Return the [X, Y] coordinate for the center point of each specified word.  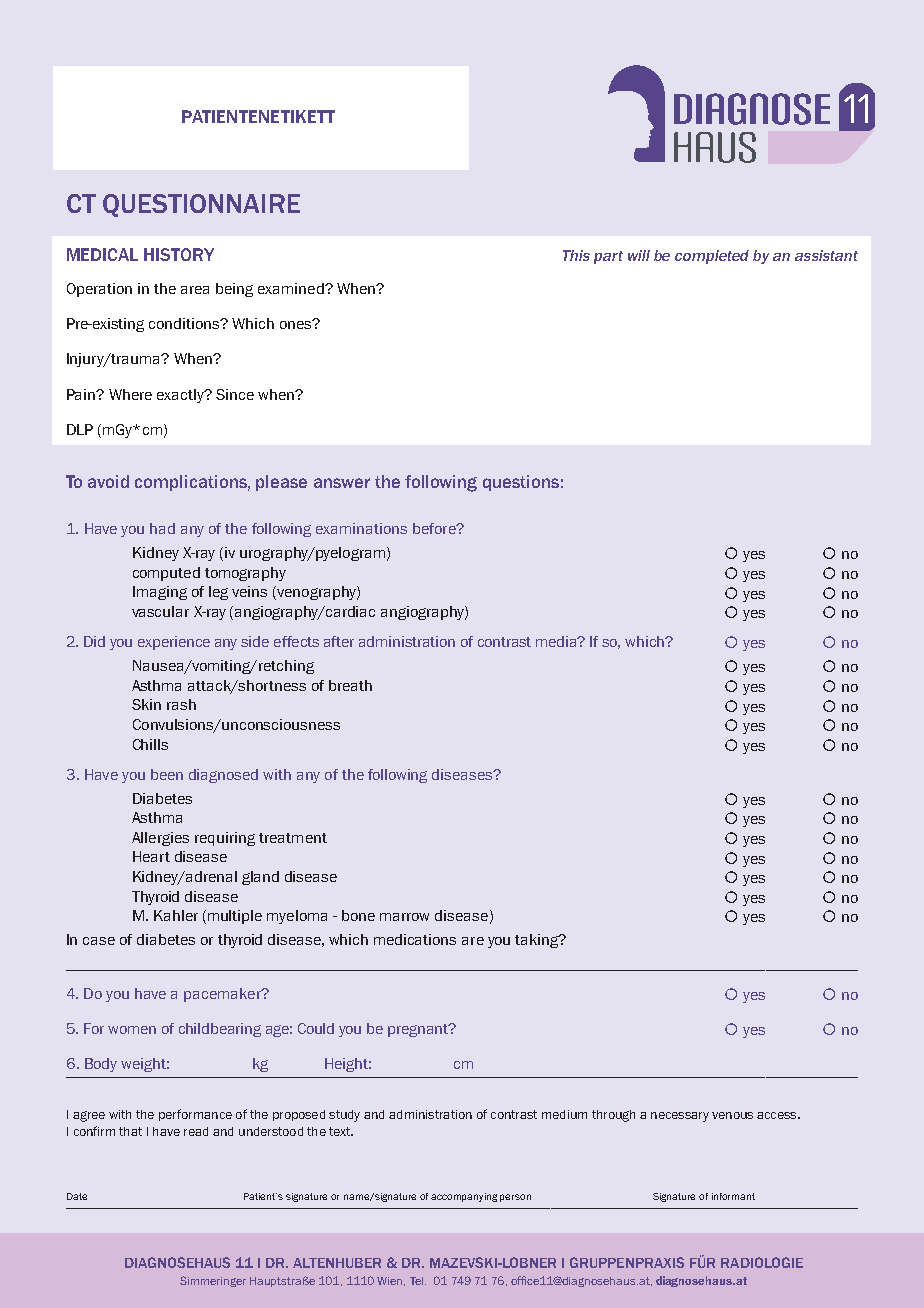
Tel [418, 1281]
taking [538, 941]
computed [166, 574]
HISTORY [179, 254]
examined [292, 288]
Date [77, 1196]
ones [297, 324]
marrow [404, 917]
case [99, 941]
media [558, 641]
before [435, 528]
